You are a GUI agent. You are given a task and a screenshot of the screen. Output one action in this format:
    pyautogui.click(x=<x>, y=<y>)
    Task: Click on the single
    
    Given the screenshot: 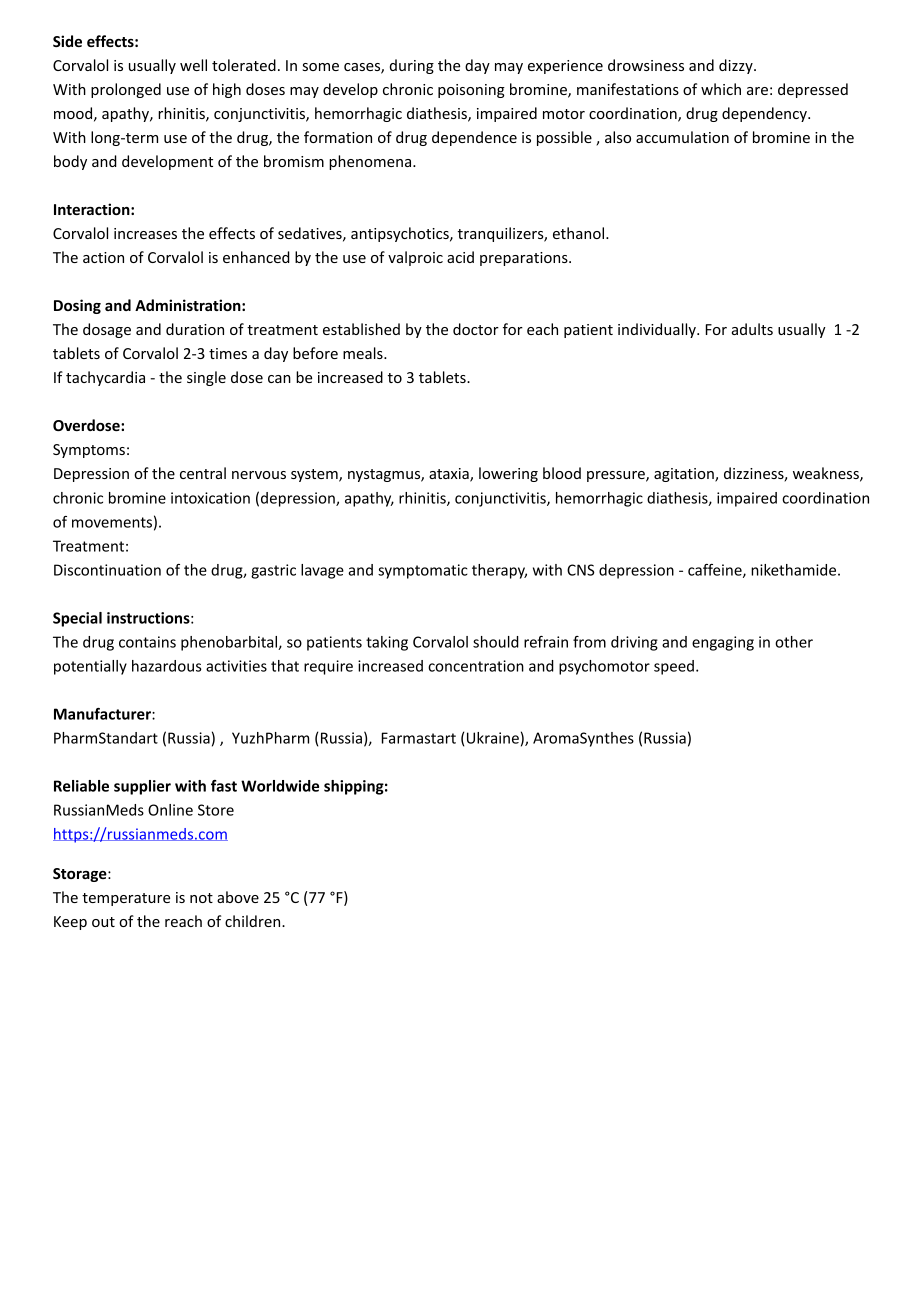 What is the action you would take?
    pyautogui.click(x=206, y=378)
